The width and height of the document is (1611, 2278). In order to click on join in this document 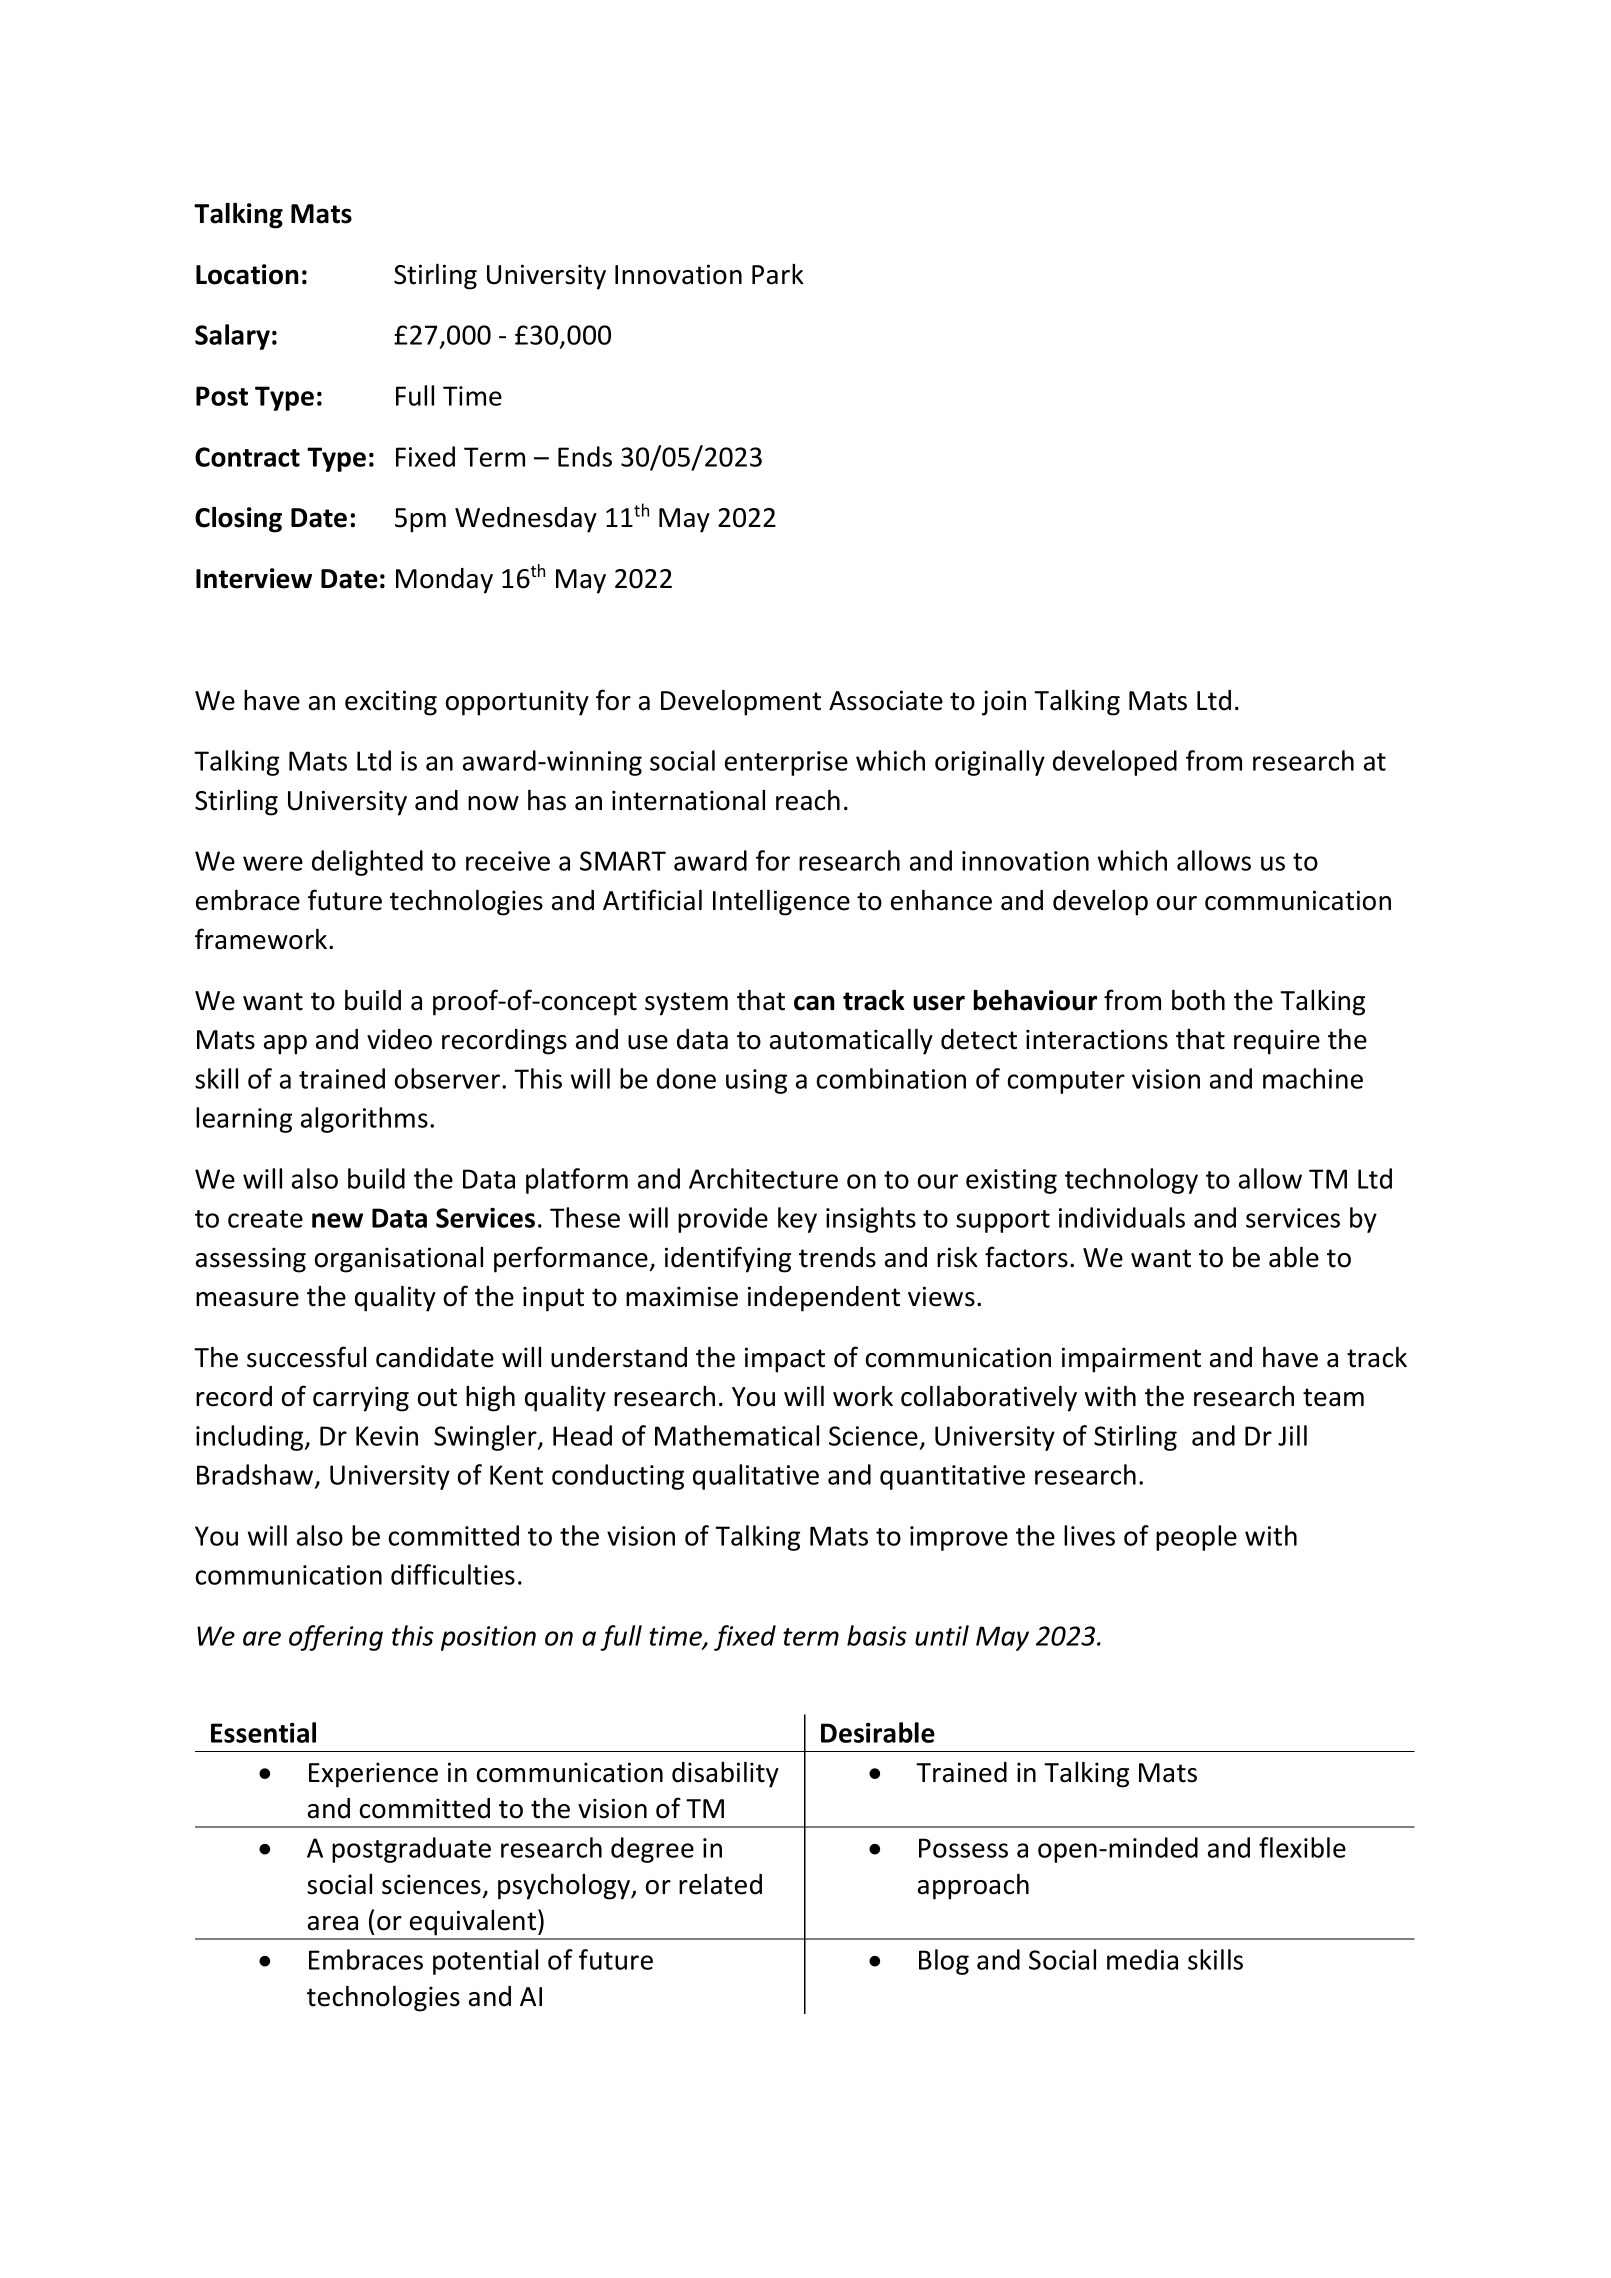, I will do `click(1004, 703)`.
